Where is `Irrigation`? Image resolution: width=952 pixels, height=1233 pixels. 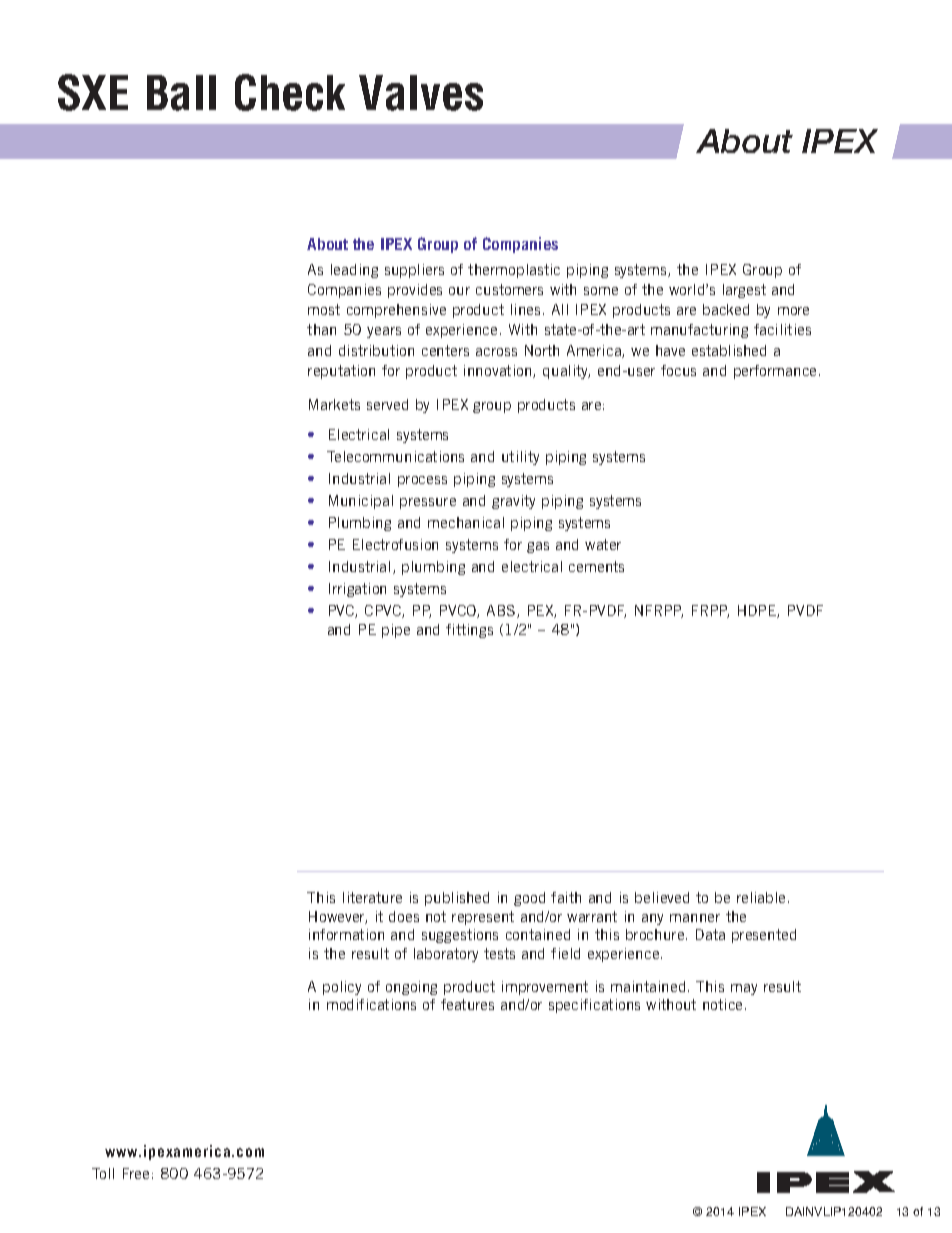 Irrigation is located at coordinates (357, 590).
